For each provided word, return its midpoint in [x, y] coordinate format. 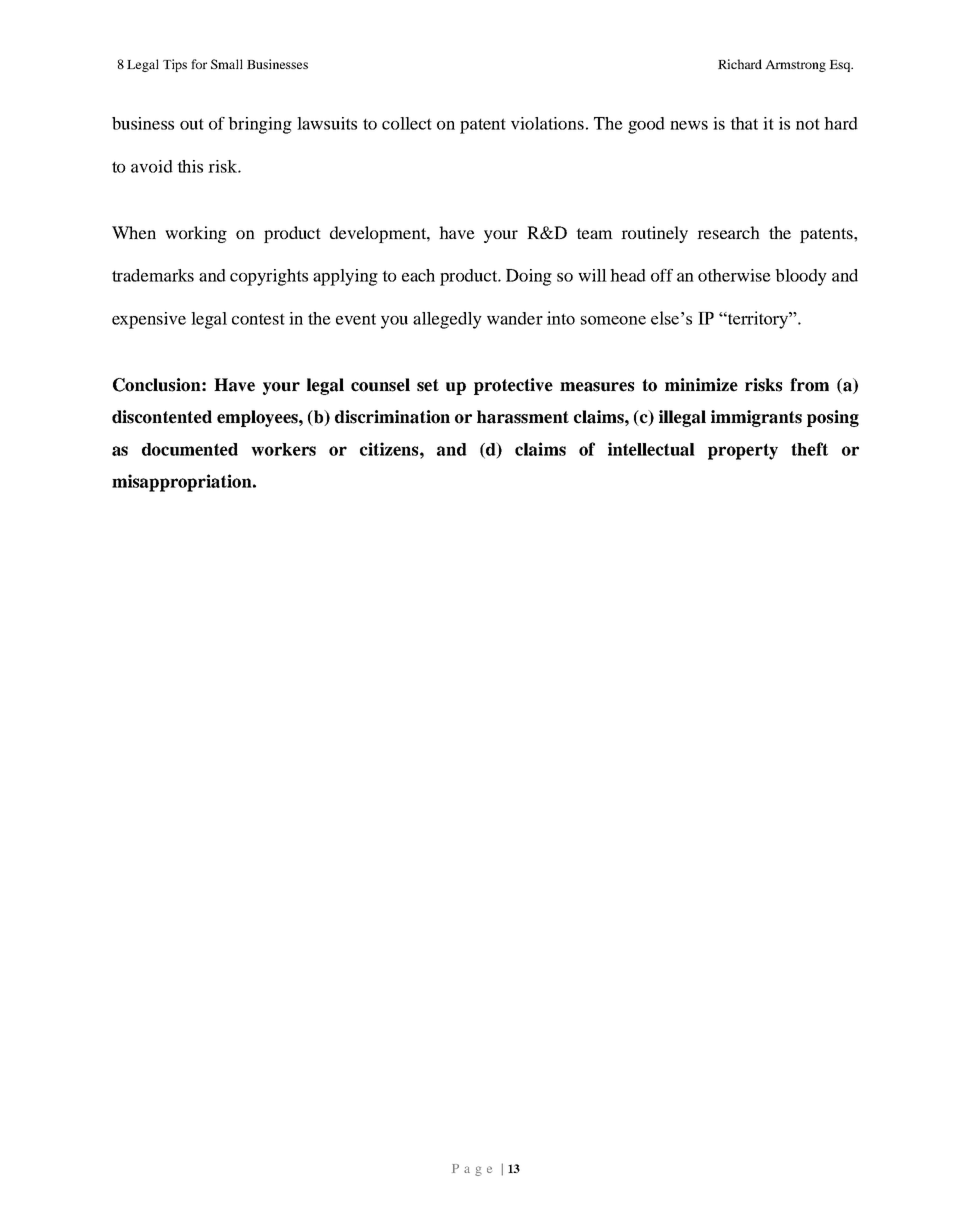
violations [547, 123]
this [190, 166]
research [728, 232]
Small [227, 64]
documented [190, 449]
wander [515, 318]
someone [613, 320]
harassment [523, 417]
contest [258, 319]
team [594, 233]
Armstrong [795, 66]
